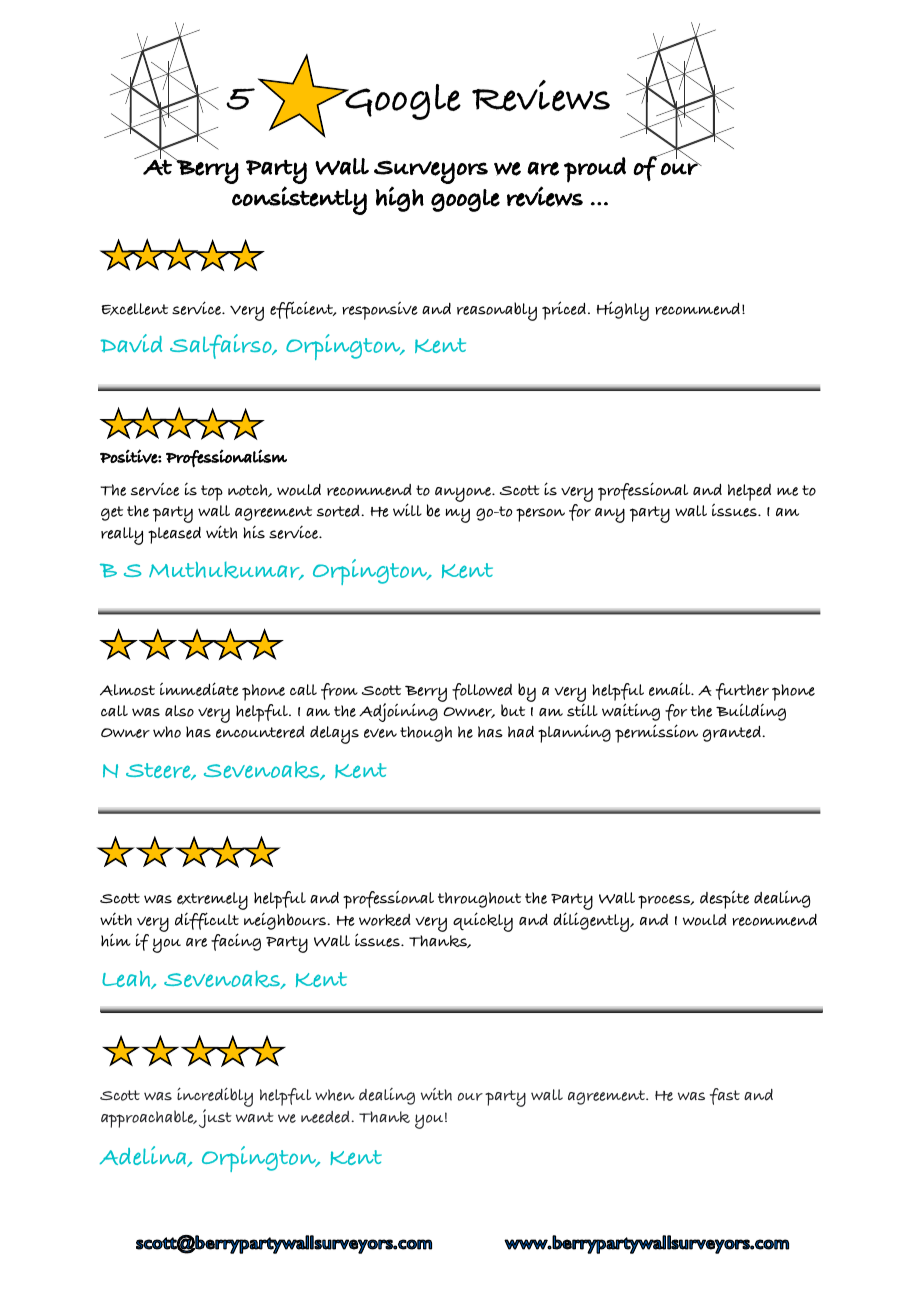  Describe the element at coordinates (199, 689) in the page. I see `immediate` at that location.
